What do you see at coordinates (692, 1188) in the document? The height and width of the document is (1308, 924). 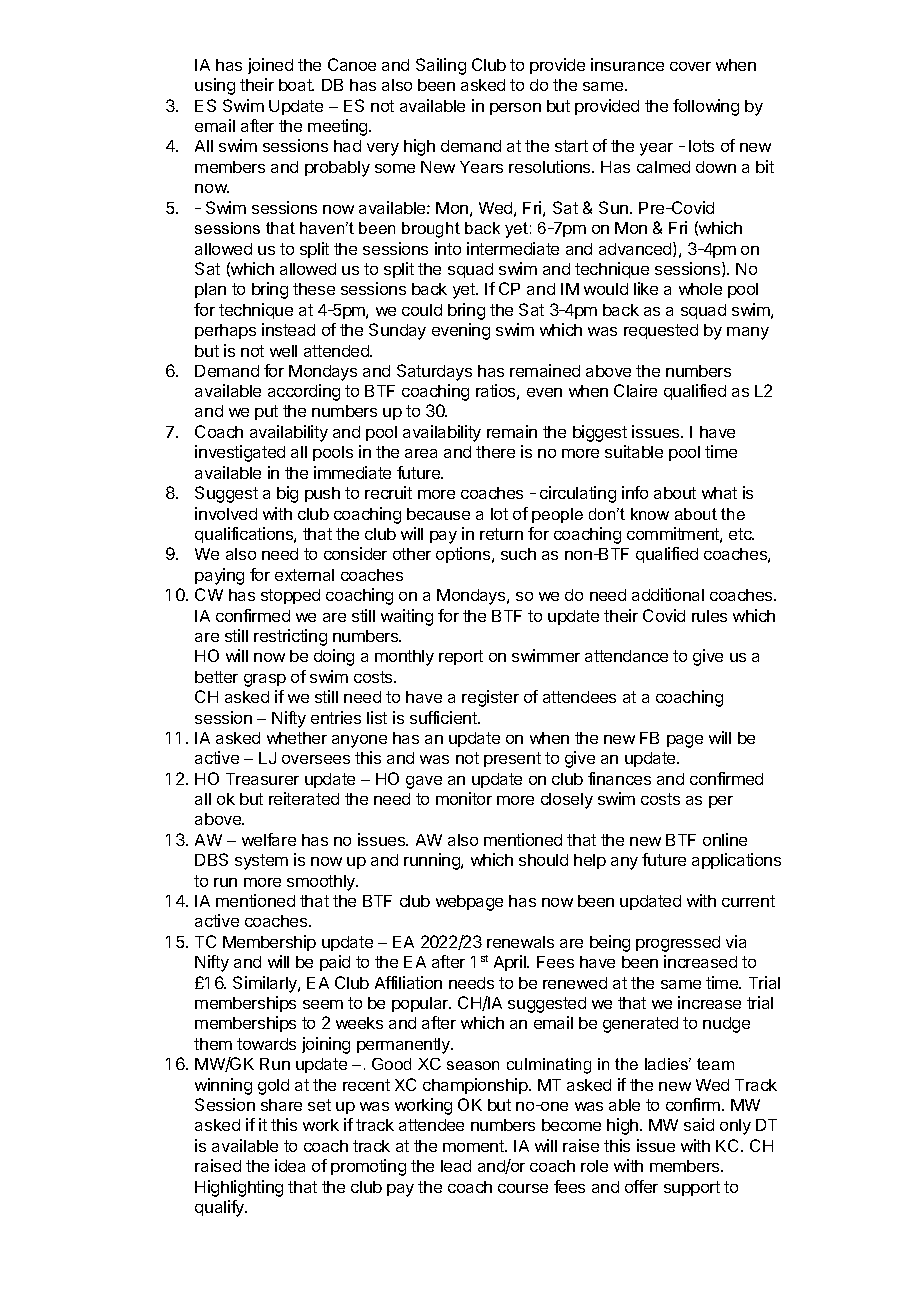 I see `support` at bounding box center [692, 1188].
